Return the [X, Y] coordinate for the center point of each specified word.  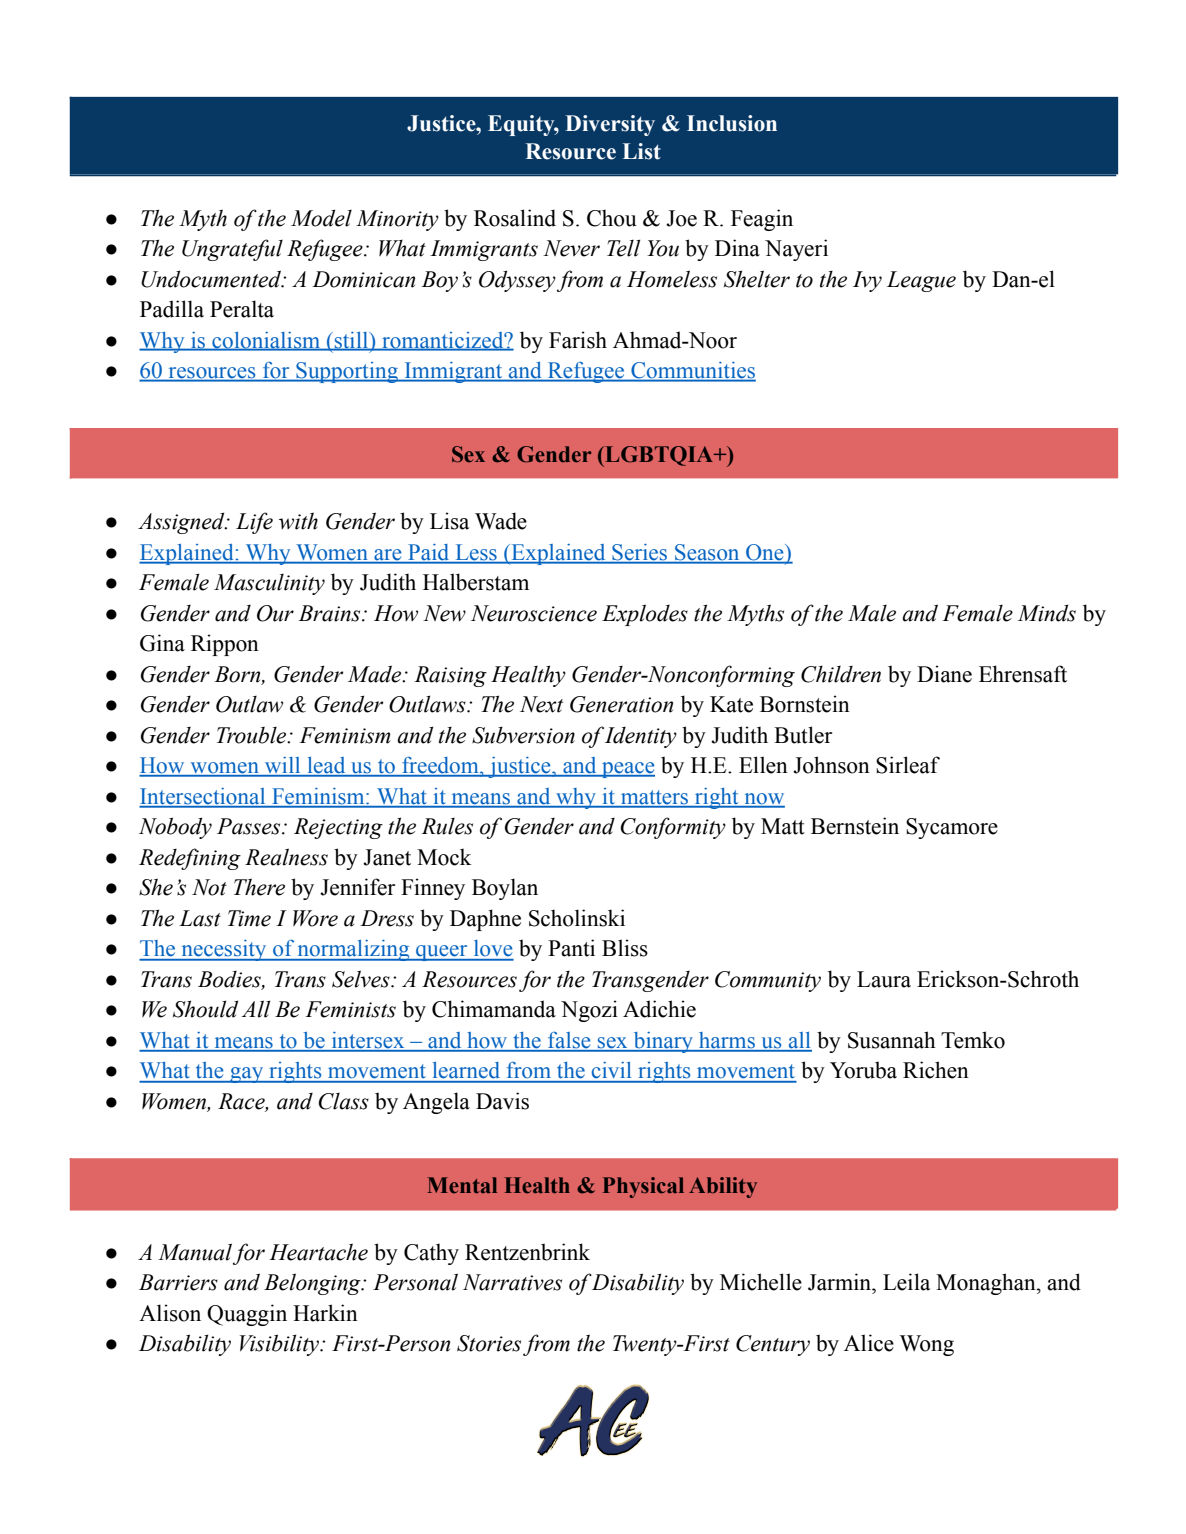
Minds [1047, 613]
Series [640, 553]
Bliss [625, 948]
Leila [906, 1282]
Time [249, 918]
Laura [884, 979]
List [642, 151]
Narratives [512, 1282]
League [921, 281]
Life [254, 523]
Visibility [281, 1345]
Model [321, 218]
